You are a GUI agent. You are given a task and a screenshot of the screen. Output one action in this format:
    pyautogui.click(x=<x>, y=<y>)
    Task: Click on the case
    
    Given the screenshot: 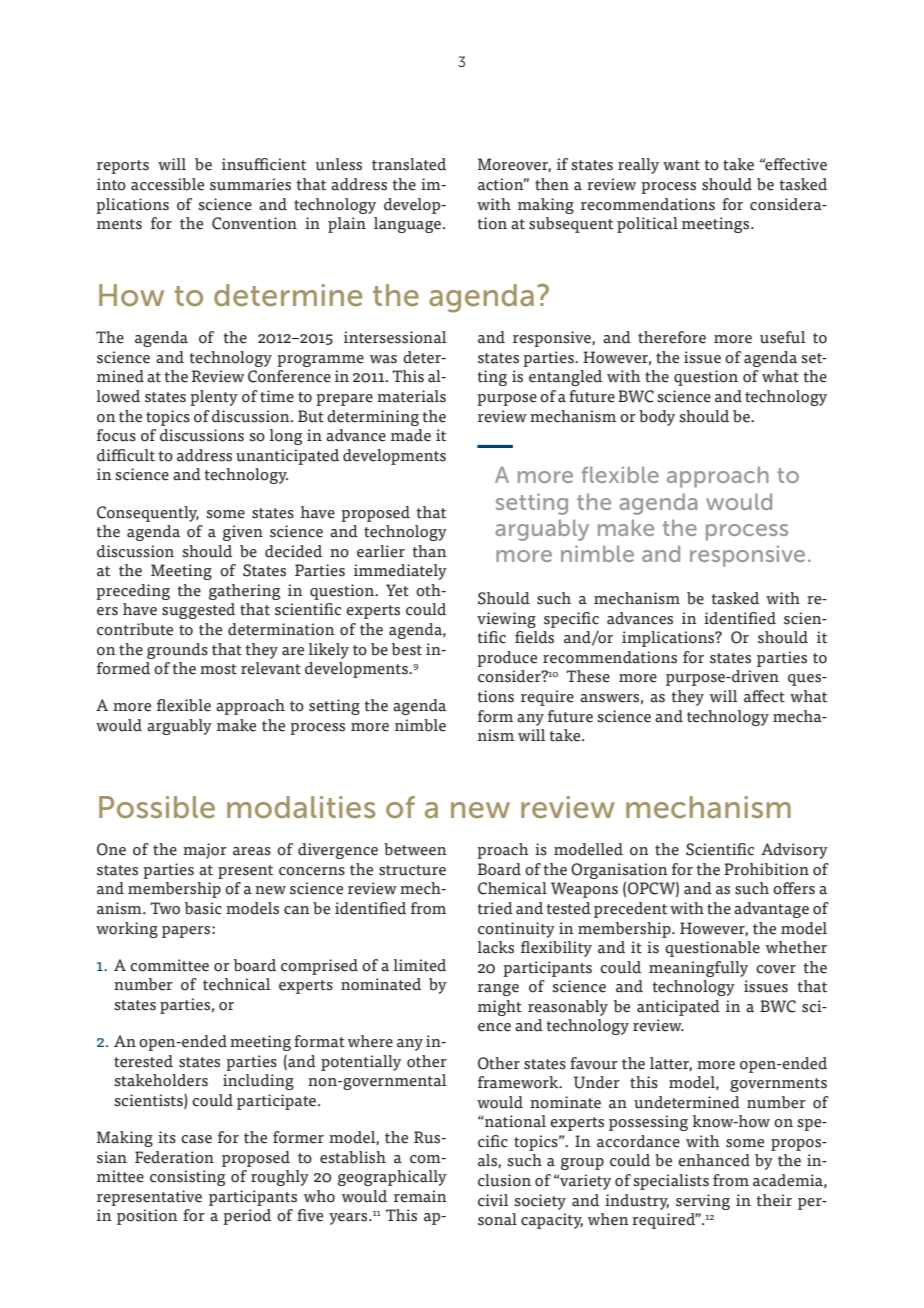 What is the action you would take?
    pyautogui.click(x=196, y=1139)
